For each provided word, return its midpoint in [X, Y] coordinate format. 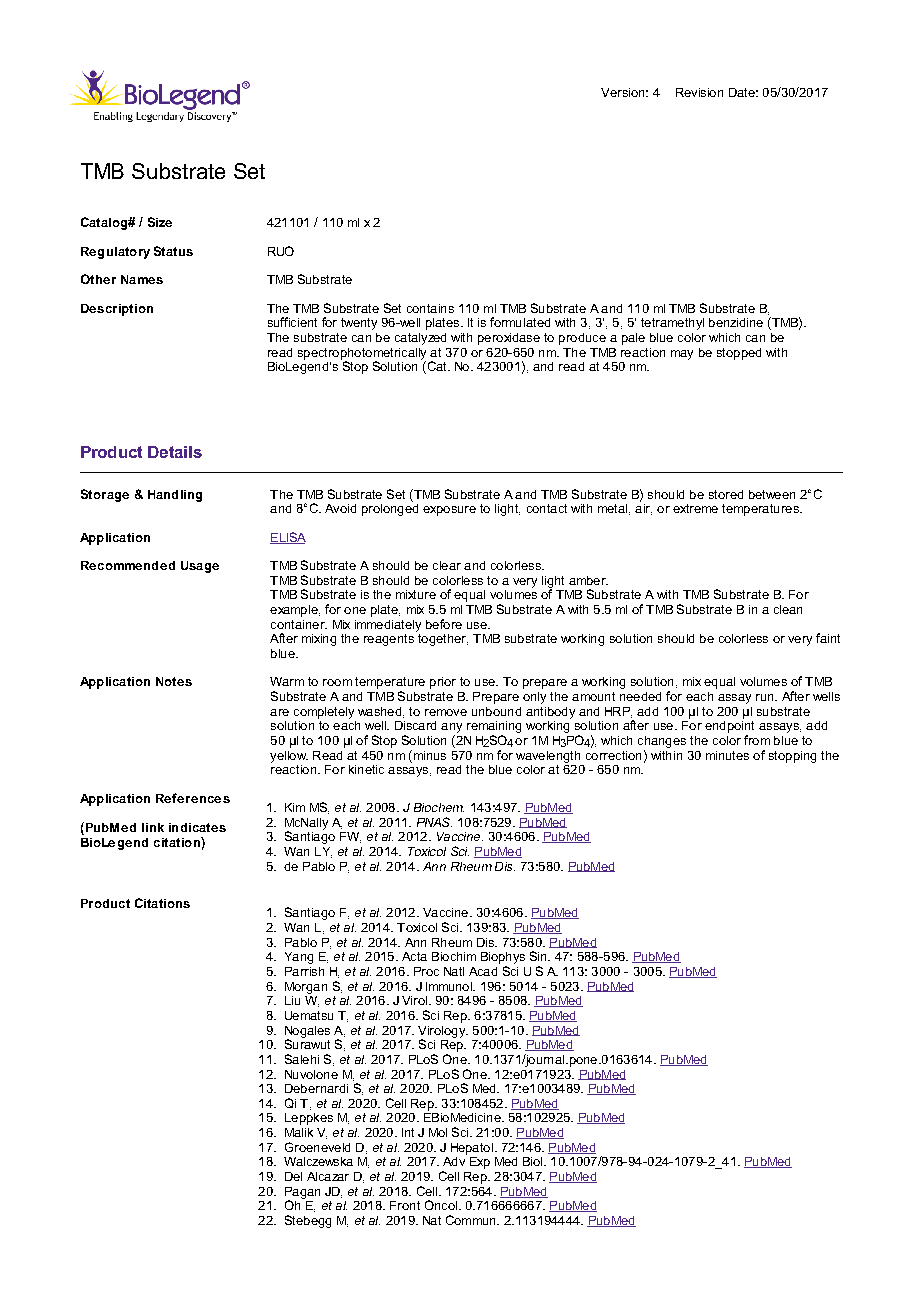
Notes [174, 681]
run [766, 697]
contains [430, 308]
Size [160, 222]
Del [293, 1176]
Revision [699, 92]
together [442, 638]
